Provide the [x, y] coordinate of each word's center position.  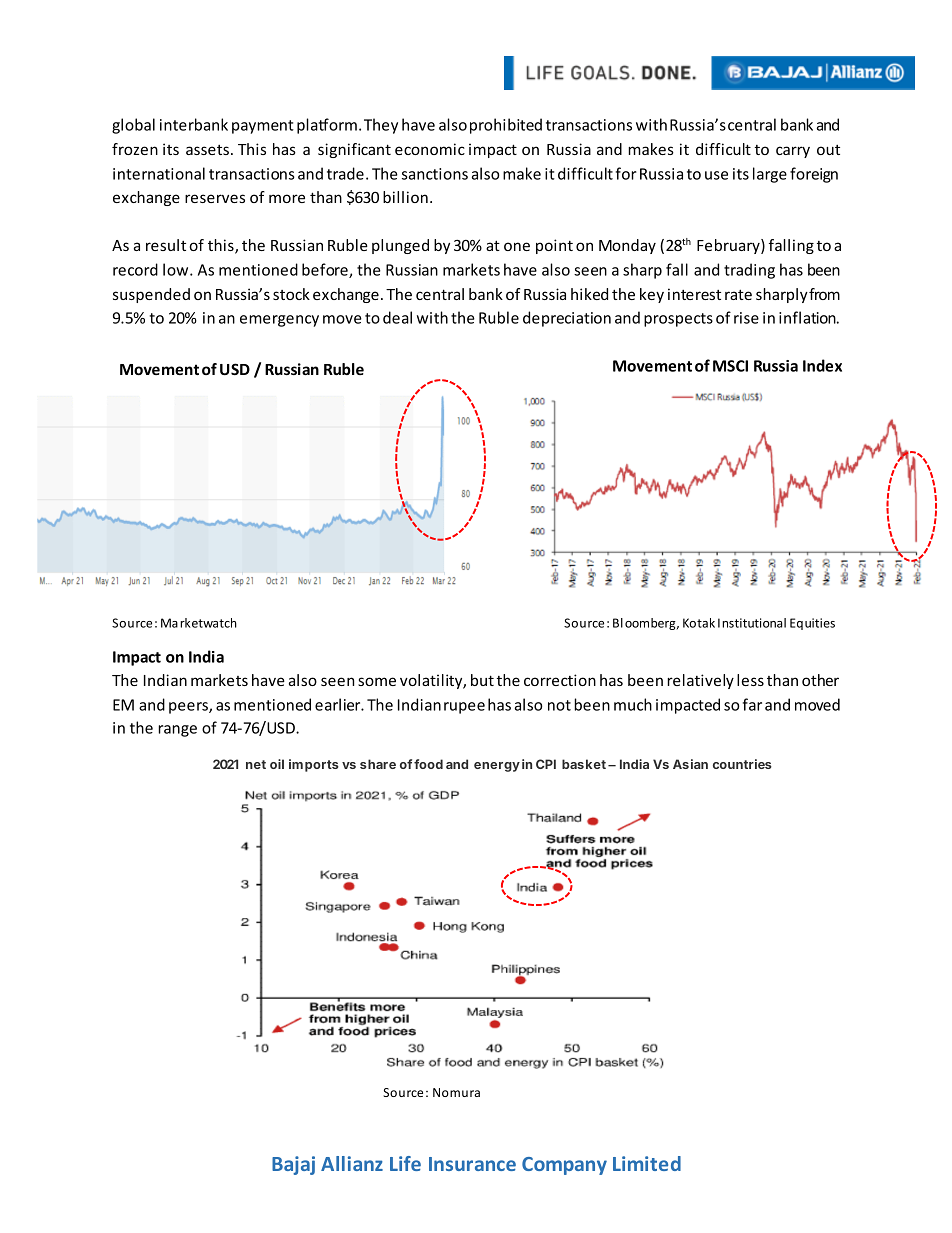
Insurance [472, 1164]
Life [405, 1163]
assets [207, 150]
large [770, 175]
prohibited [506, 126]
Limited [647, 1163]
